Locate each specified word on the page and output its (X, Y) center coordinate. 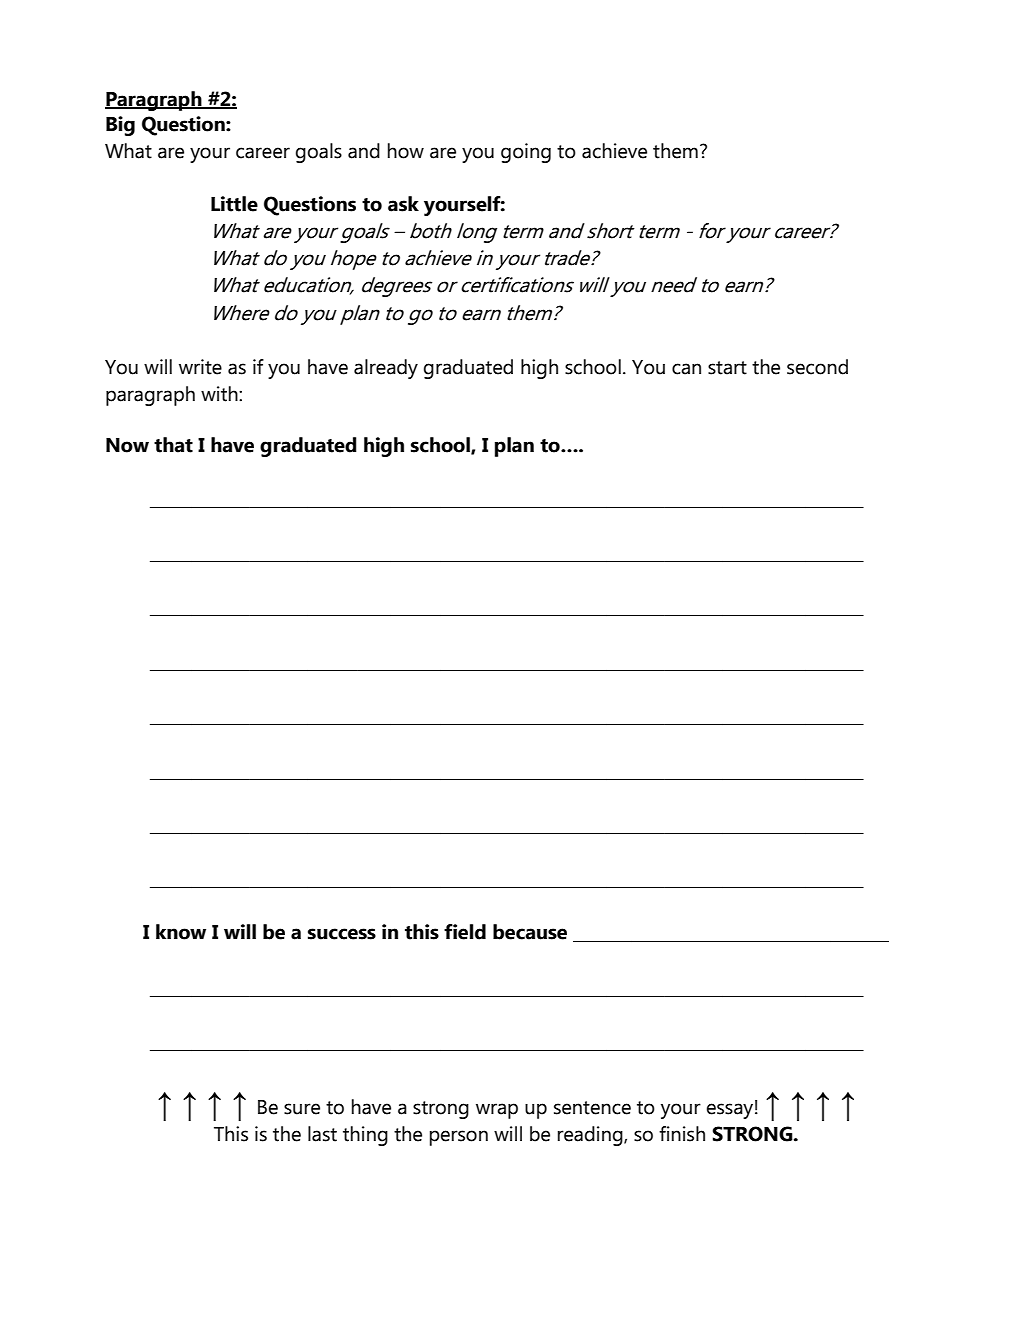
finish (682, 1134)
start (727, 368)
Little (234, 204)
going (526, 153)
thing (365, 1136)
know (181, 932)
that (173, 445)
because (530, 932)
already (386, 369)
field (465, 932)
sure (302, 1109)
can (686, 369)
